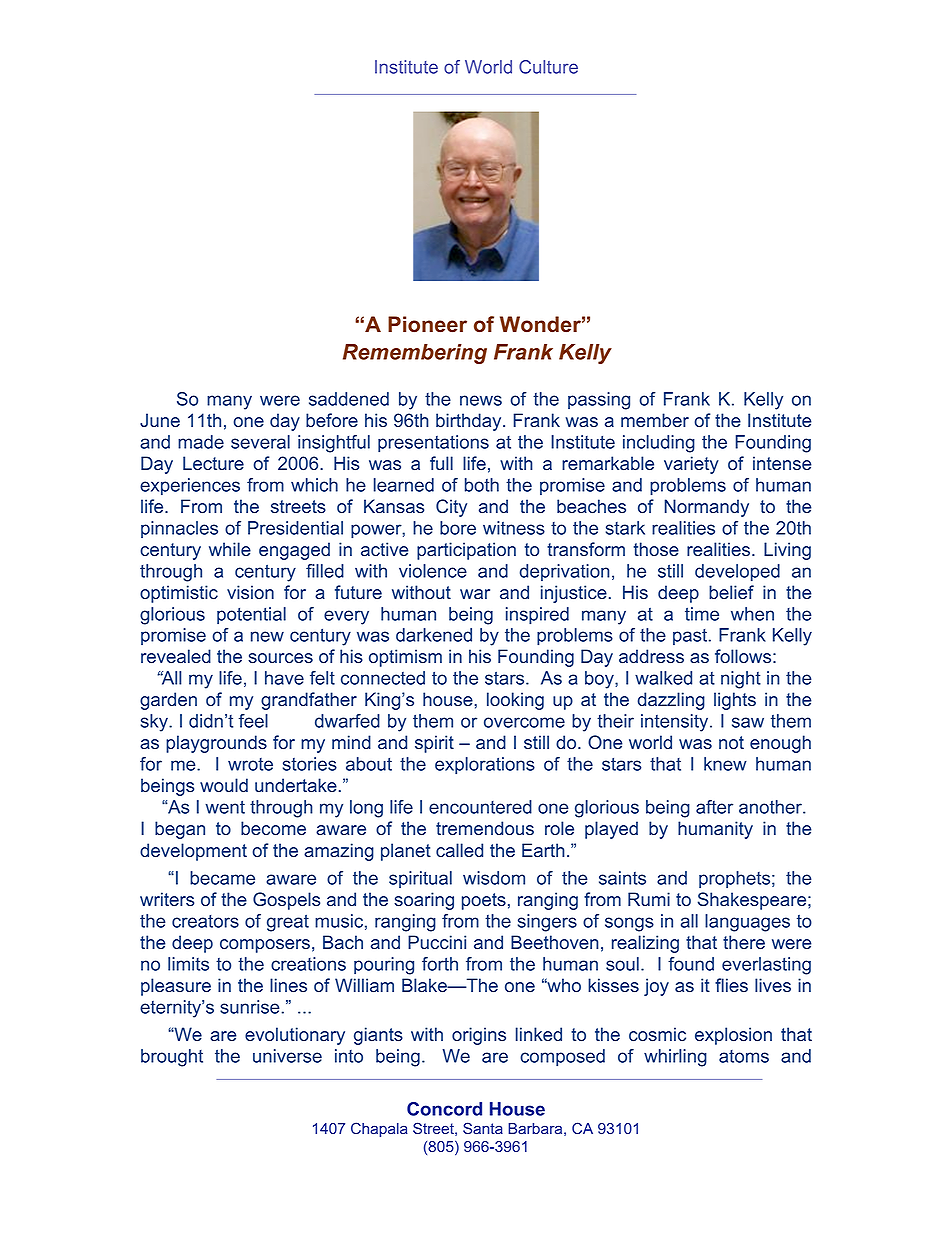 This document has width=952, height=1233. I want to click on feel, so click(253, 721).
